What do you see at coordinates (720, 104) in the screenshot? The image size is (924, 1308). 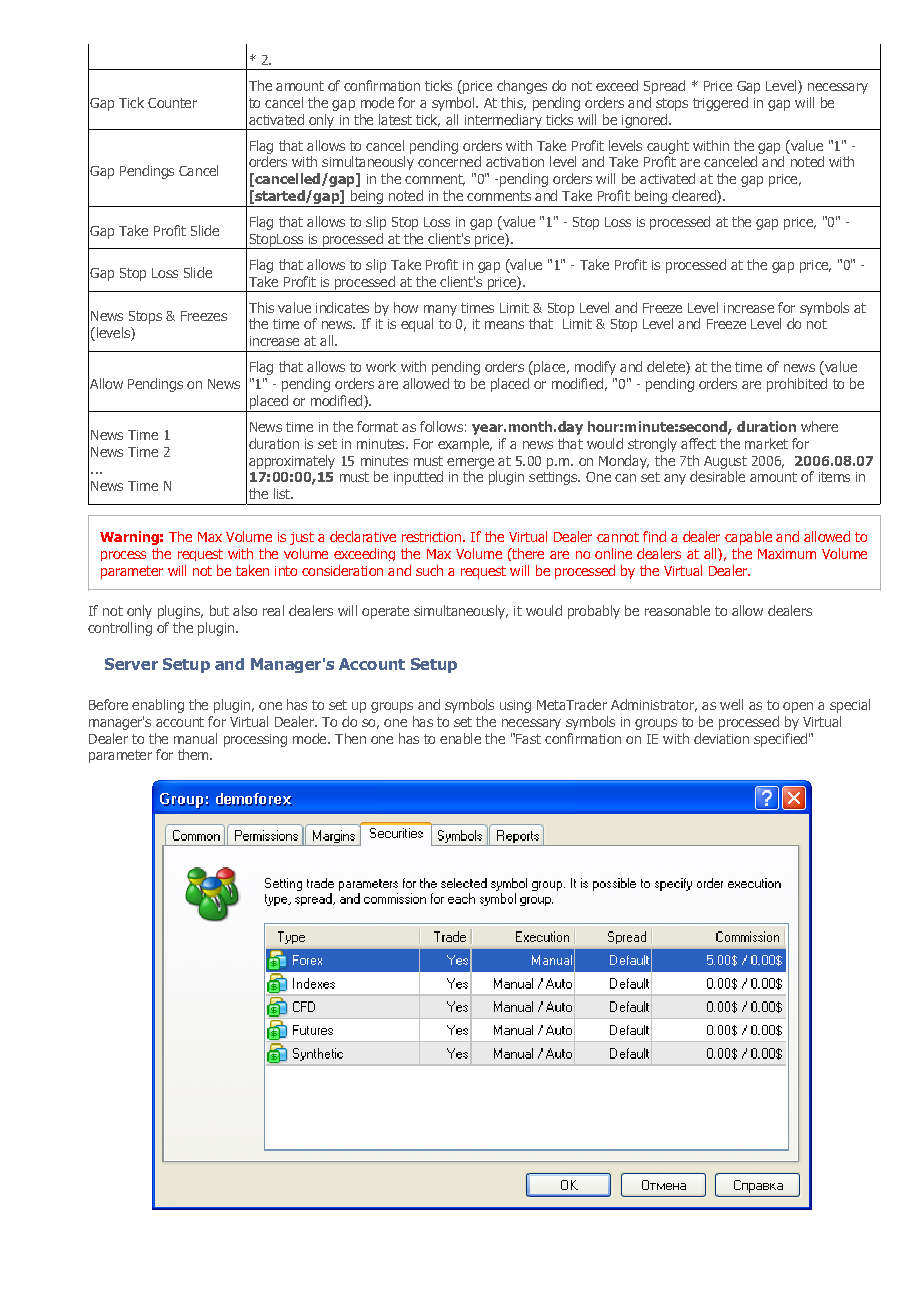 I see `triggered` at bounding box center [720, 104].
